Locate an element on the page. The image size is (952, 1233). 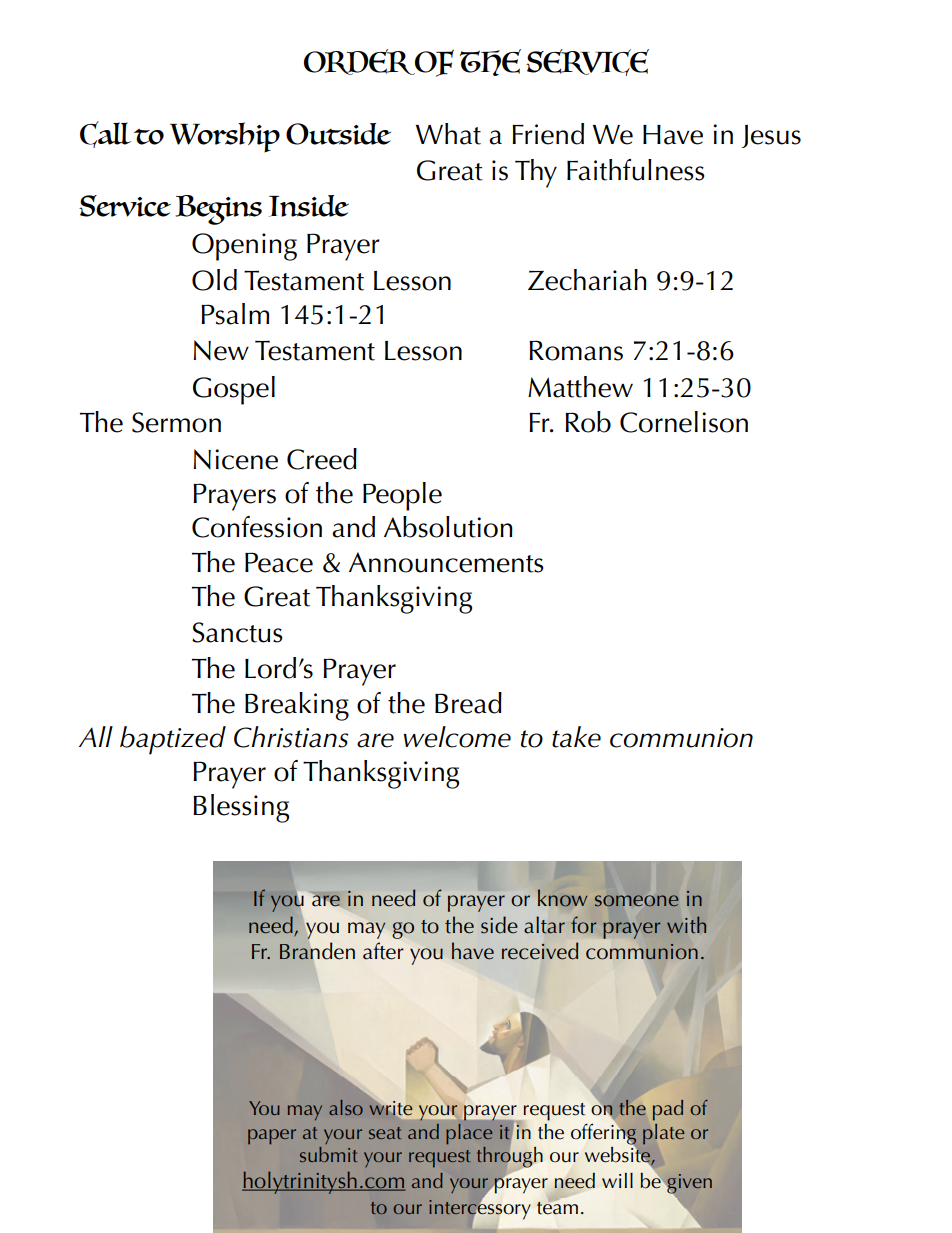
take is located at coordinates (576, 737).
